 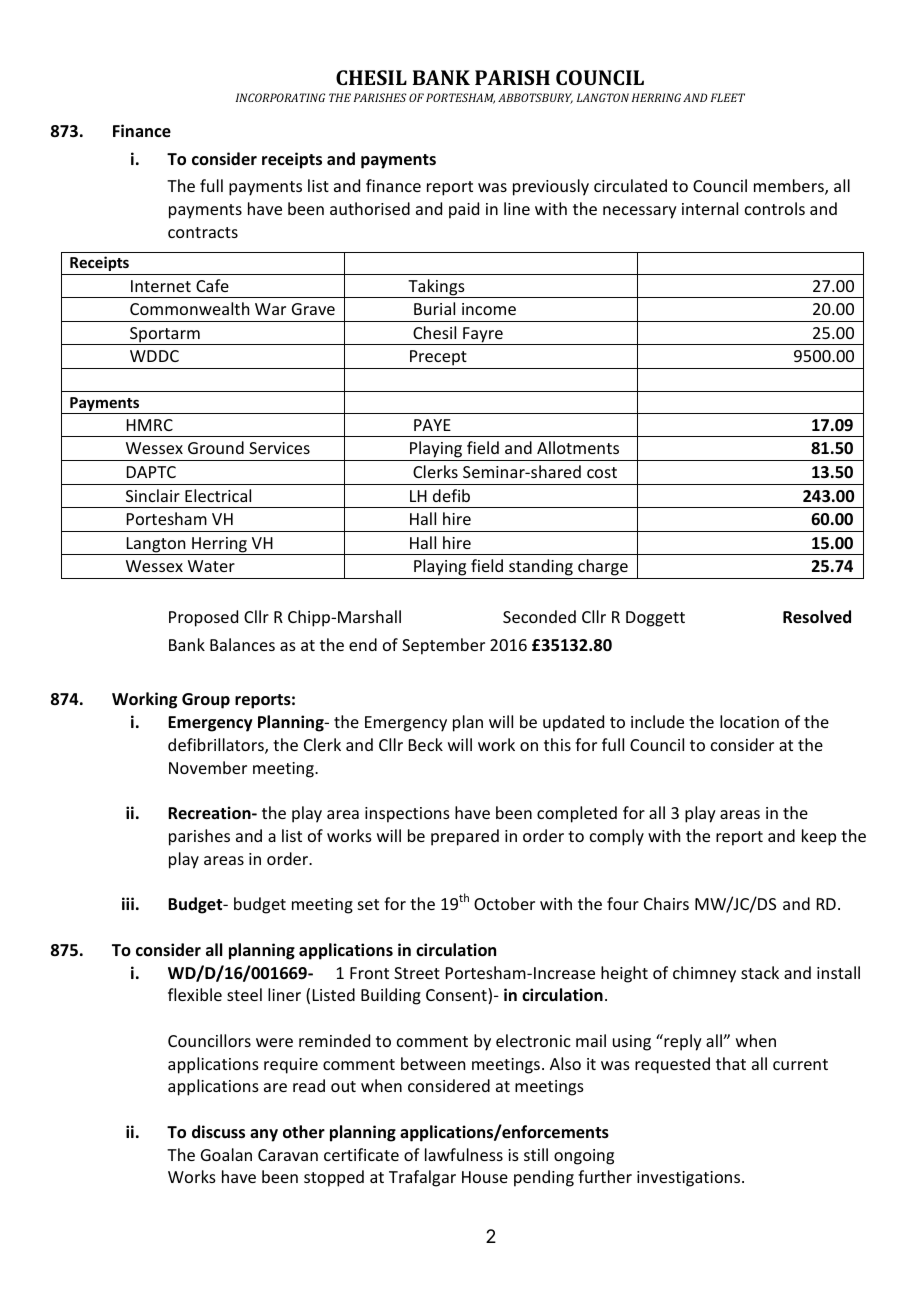 I want to click on FLEET, so click(x=728, y=97).
